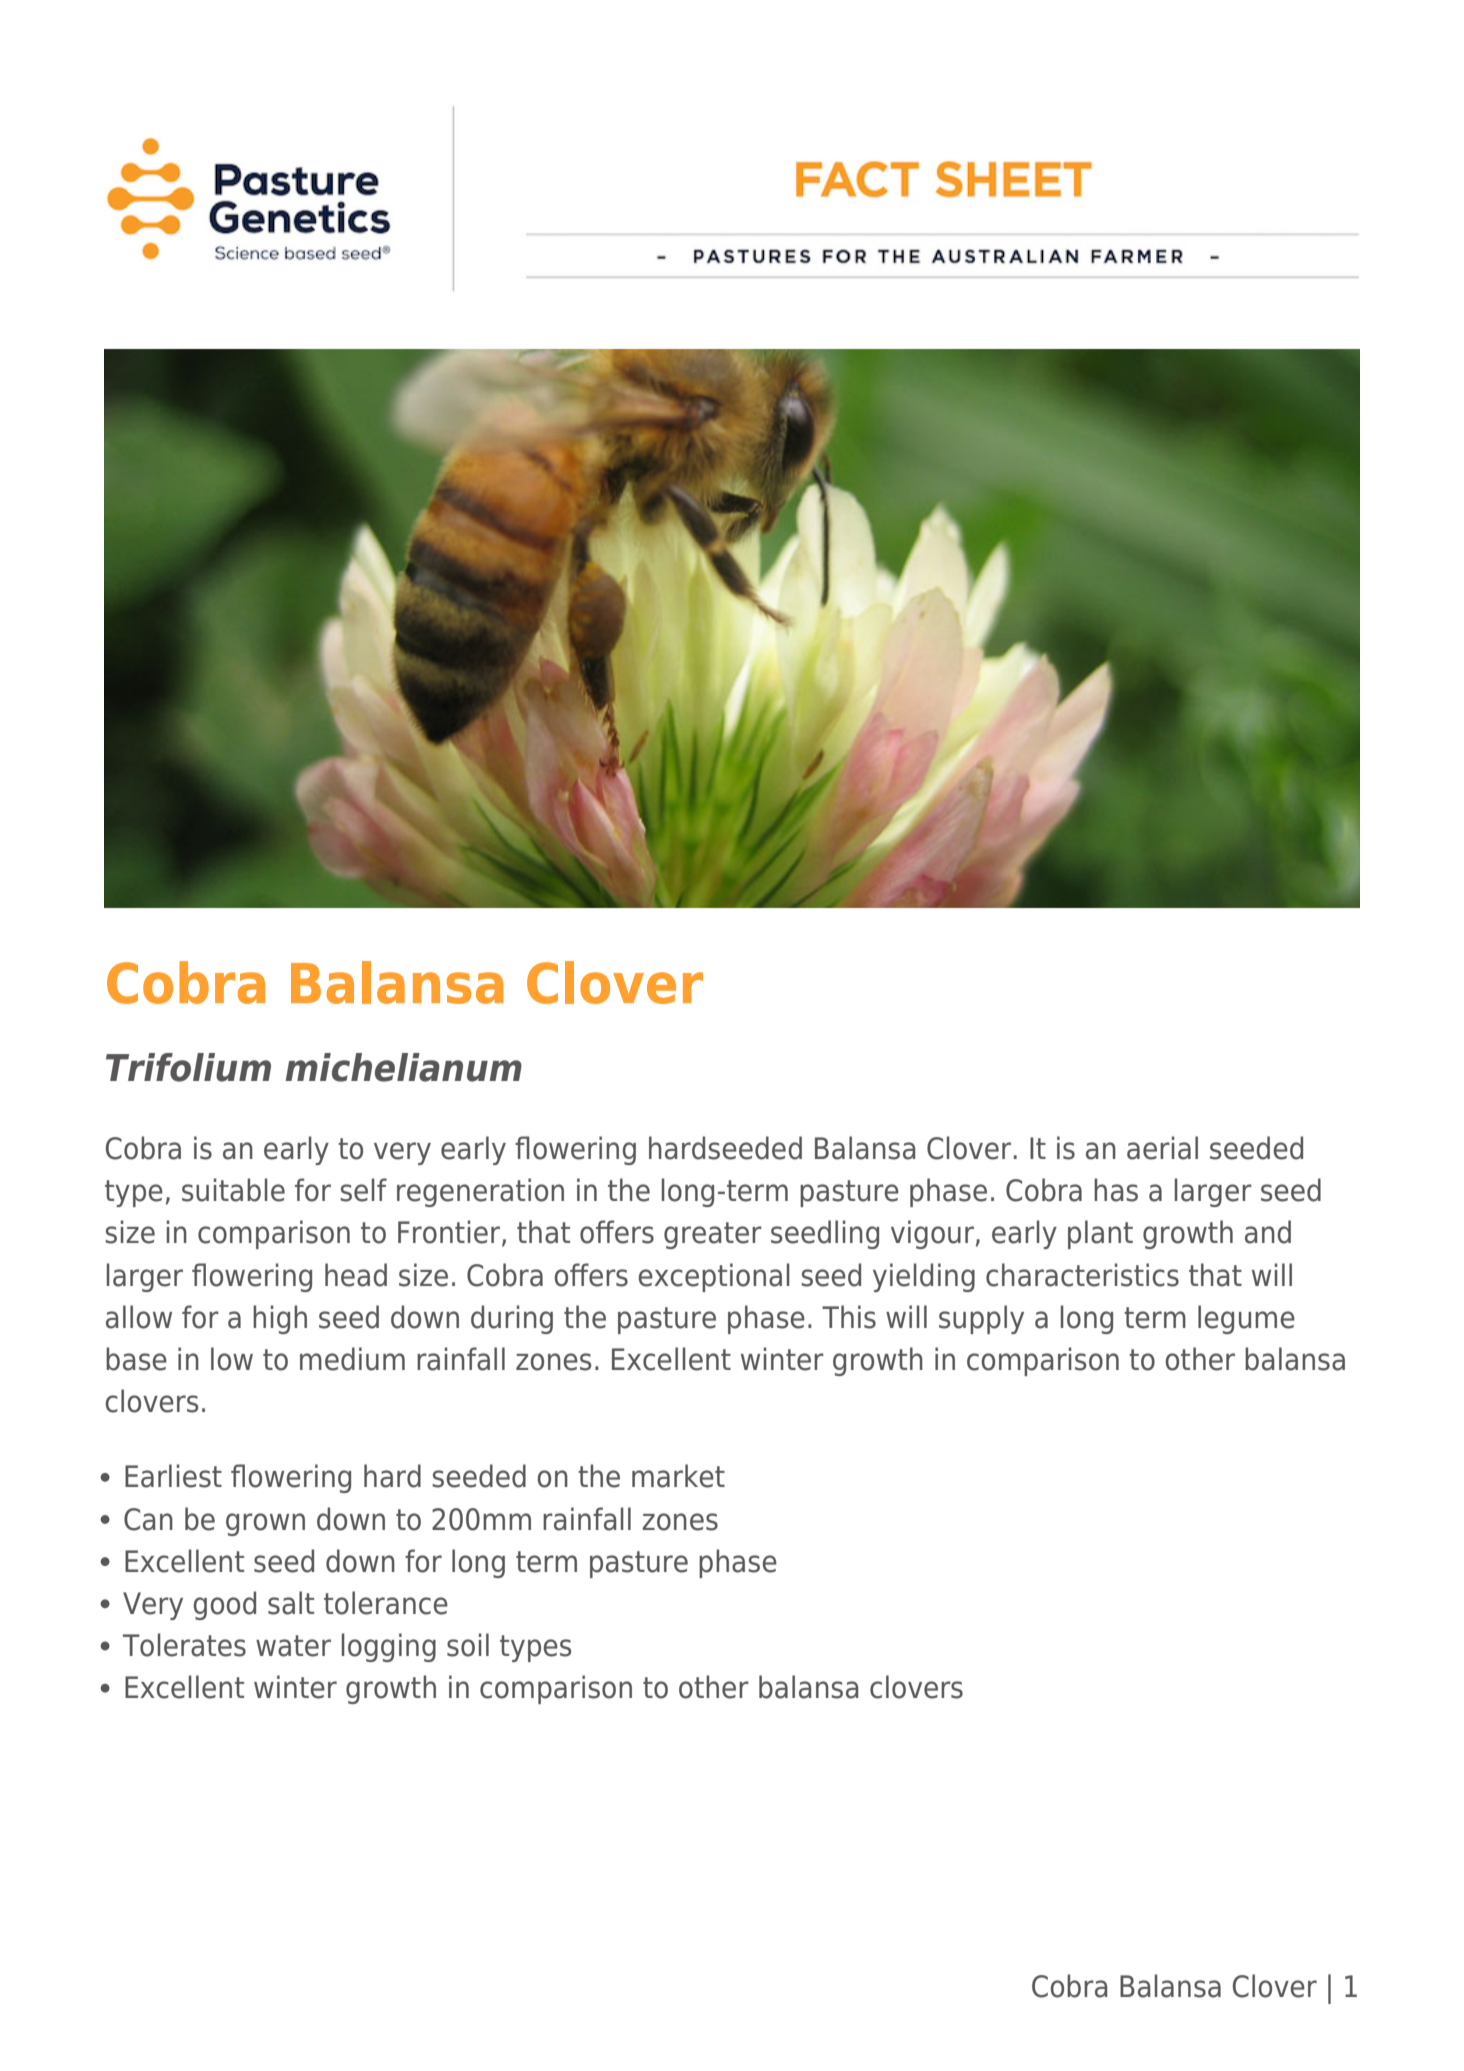  Describe the element at coordinates (468, 1645) in the page. I see `soil` at that location.
